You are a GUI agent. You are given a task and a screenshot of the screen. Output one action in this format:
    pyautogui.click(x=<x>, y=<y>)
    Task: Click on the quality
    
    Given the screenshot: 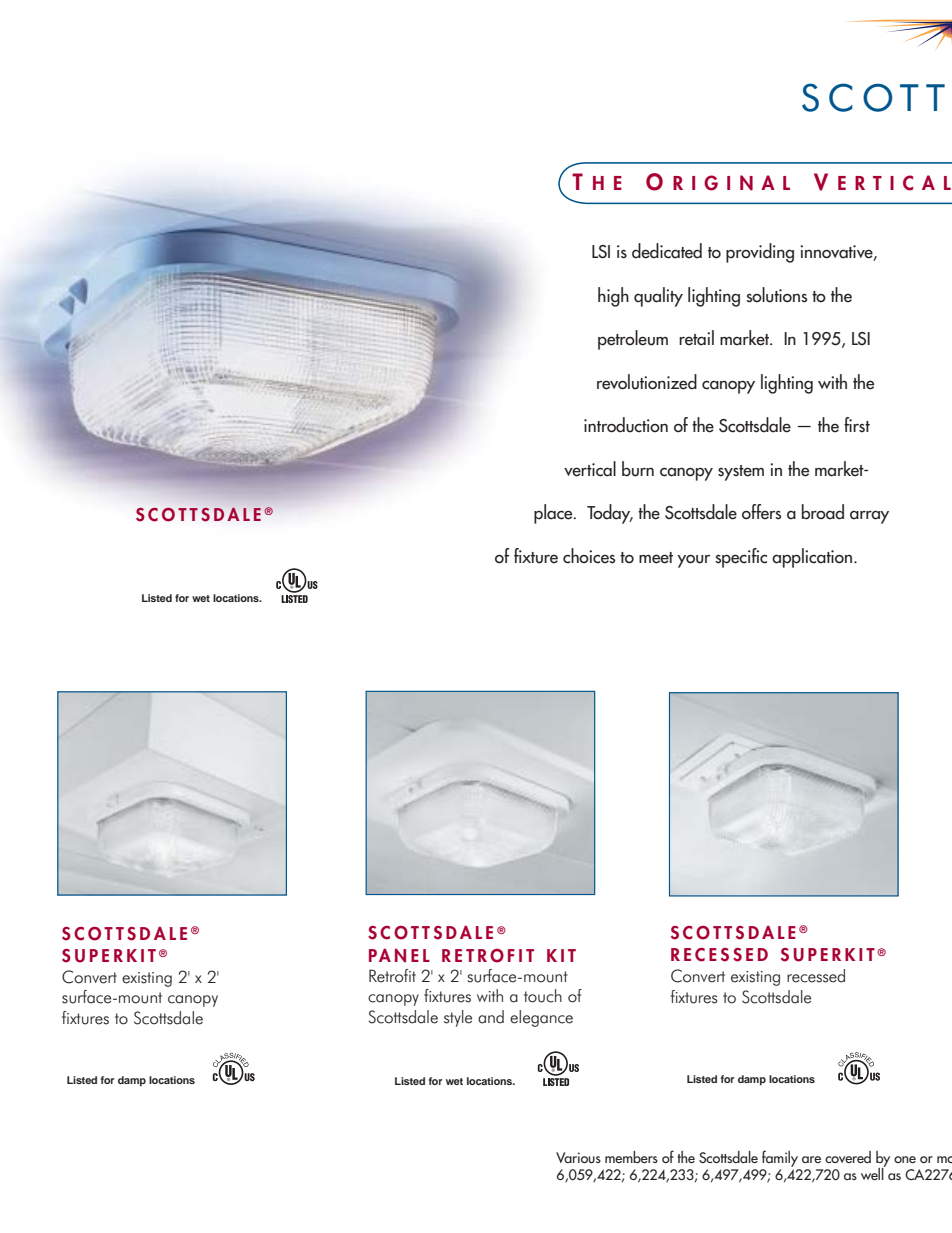 What is the action you would take?
    pyautogui.click(x=658, y=297)
